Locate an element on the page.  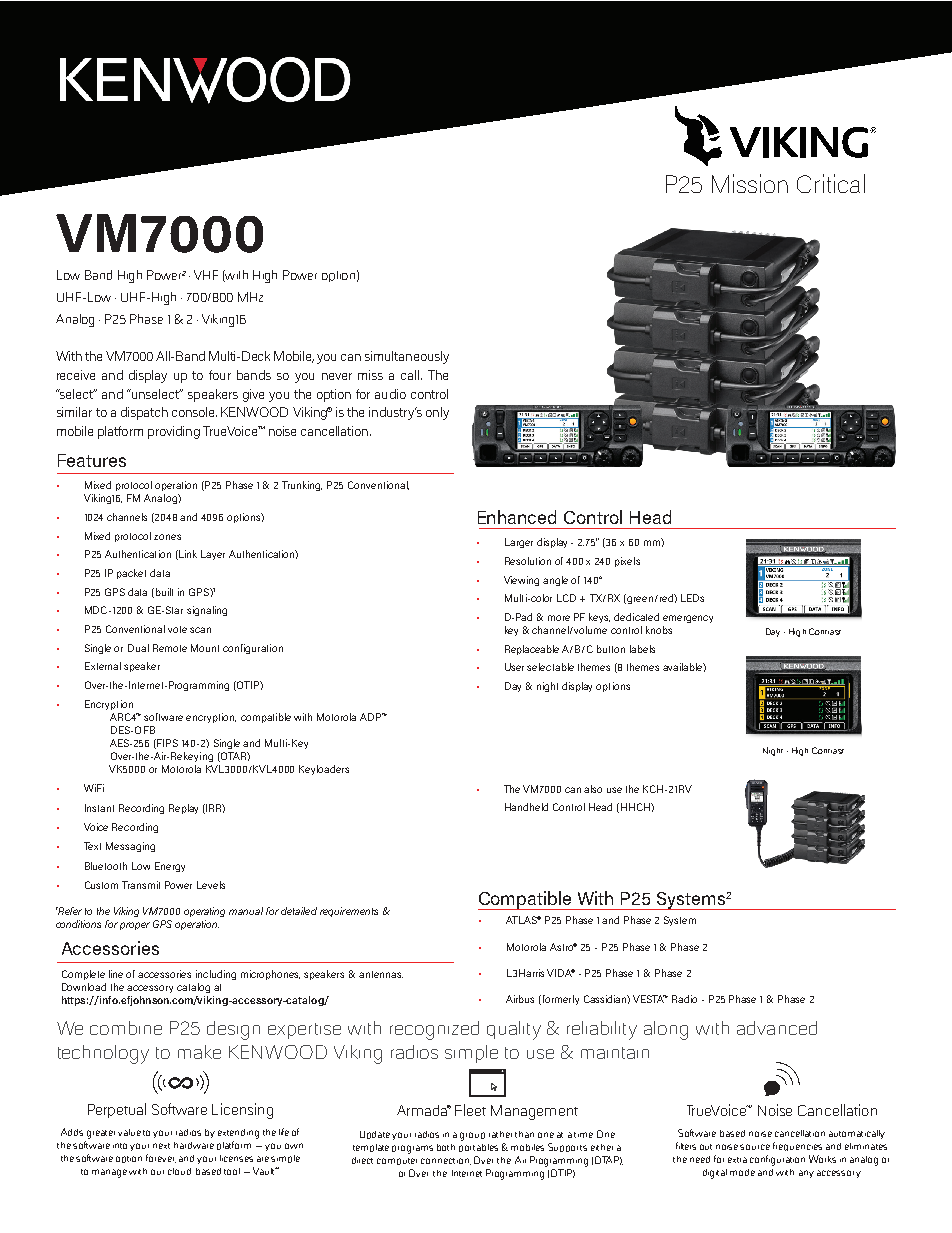
packet is located at coordinates (131, 574).
